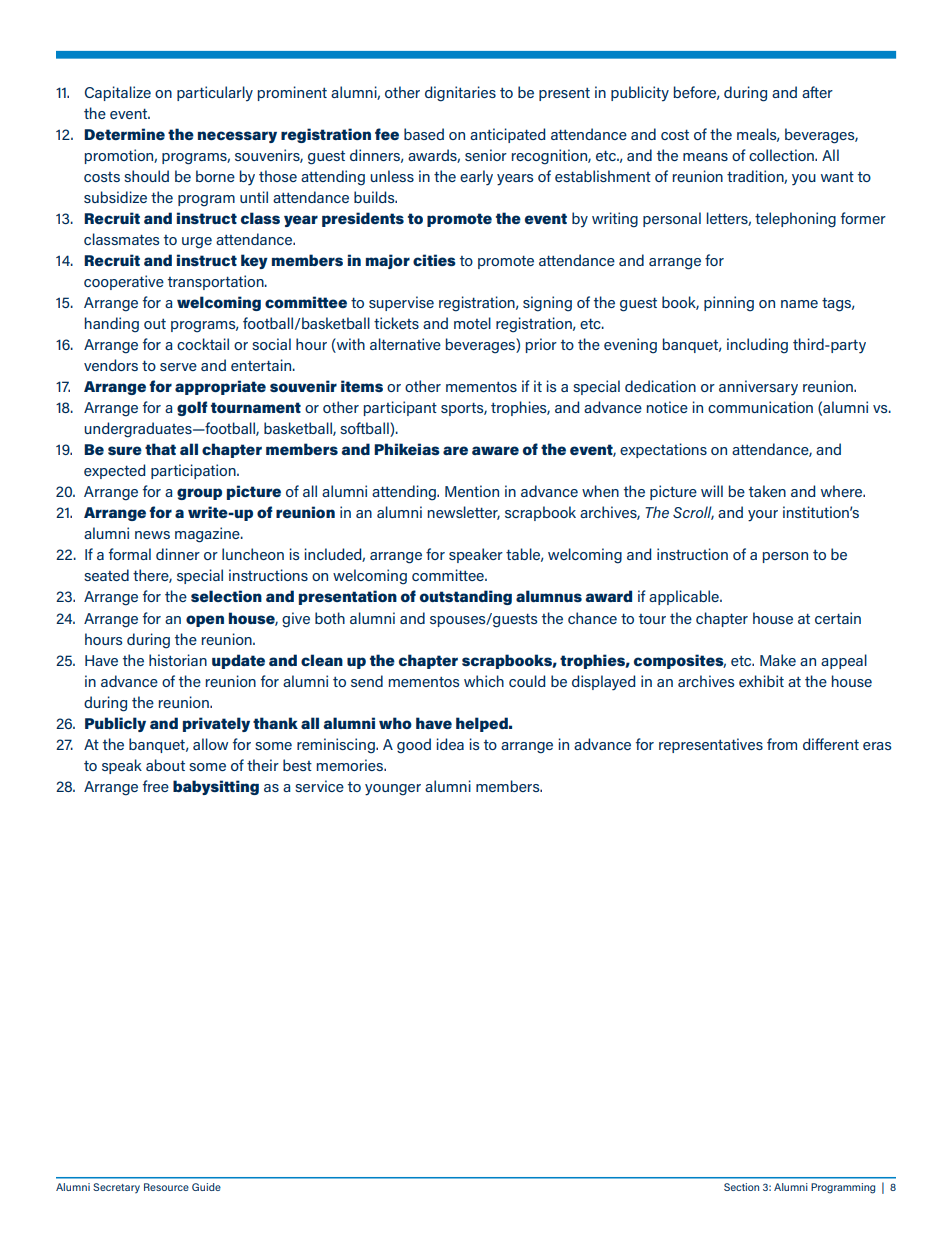 Image resolution: width=952 pixels, height=1233 pixels. What do you see at coordinates (237, 137) in the screenshot?
I see `necessary` at bounding box center [237, 137].
